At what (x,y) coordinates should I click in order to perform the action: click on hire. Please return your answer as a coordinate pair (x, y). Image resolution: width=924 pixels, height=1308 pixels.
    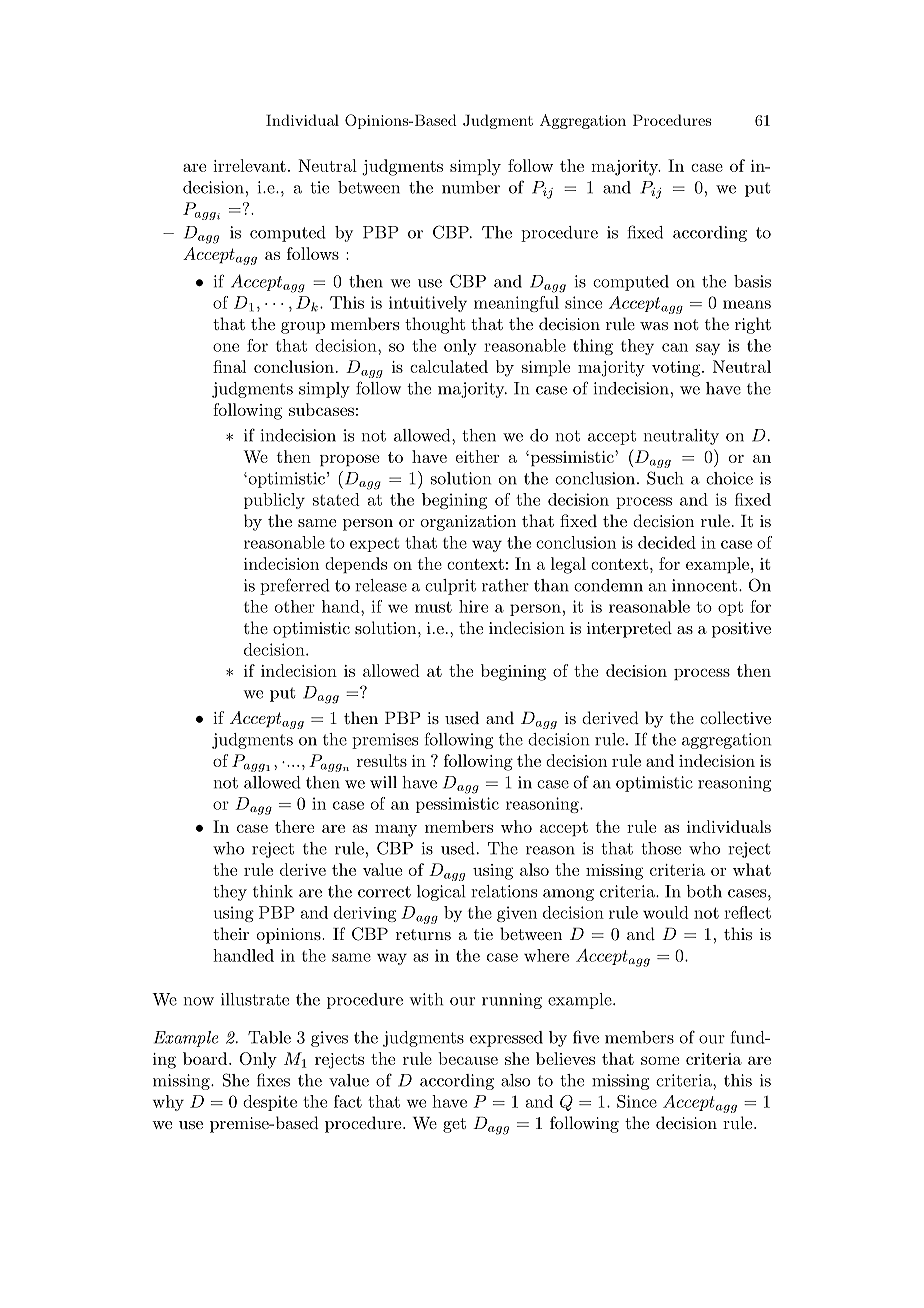
    Looking at the image, I should click on (473, 606).
